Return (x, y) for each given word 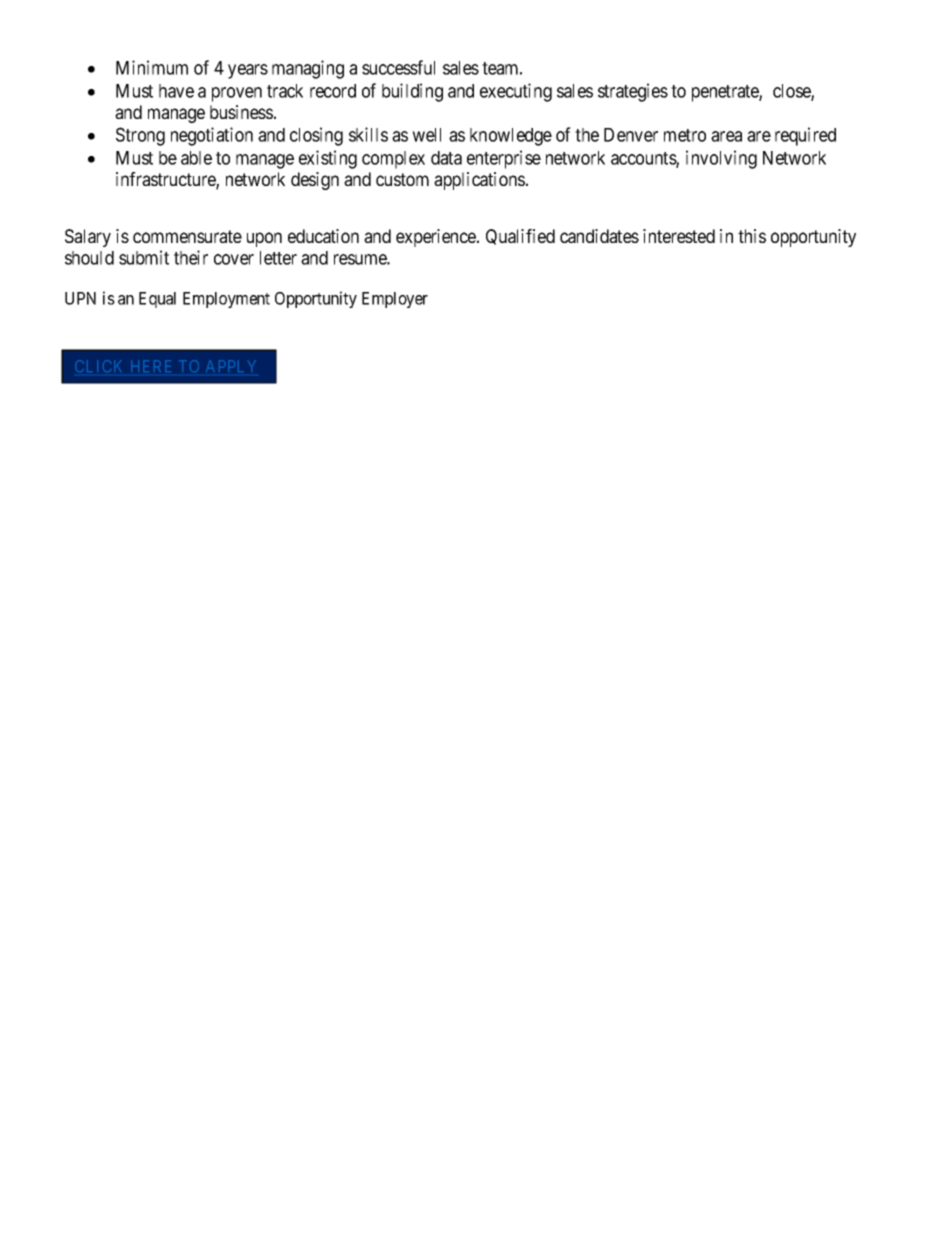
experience (437, 238)
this (752, 236)
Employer (395, 300)
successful (398, 67)
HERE (151, 366)
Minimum (152, 67)
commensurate (187, 236)
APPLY (231, 366)
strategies (633, 92)
